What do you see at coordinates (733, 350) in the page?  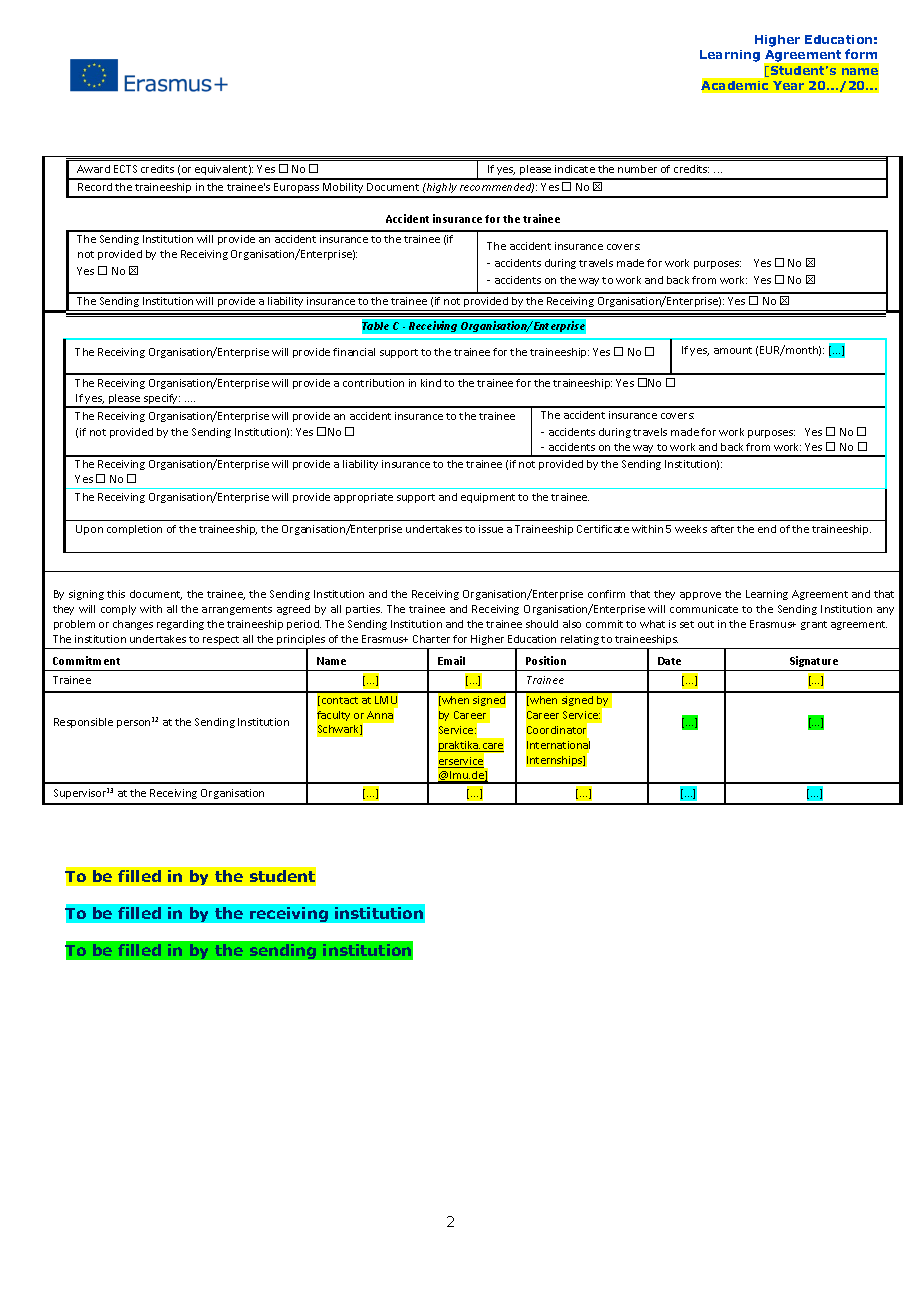 I see `amount` at bounding box center [733, 350].
